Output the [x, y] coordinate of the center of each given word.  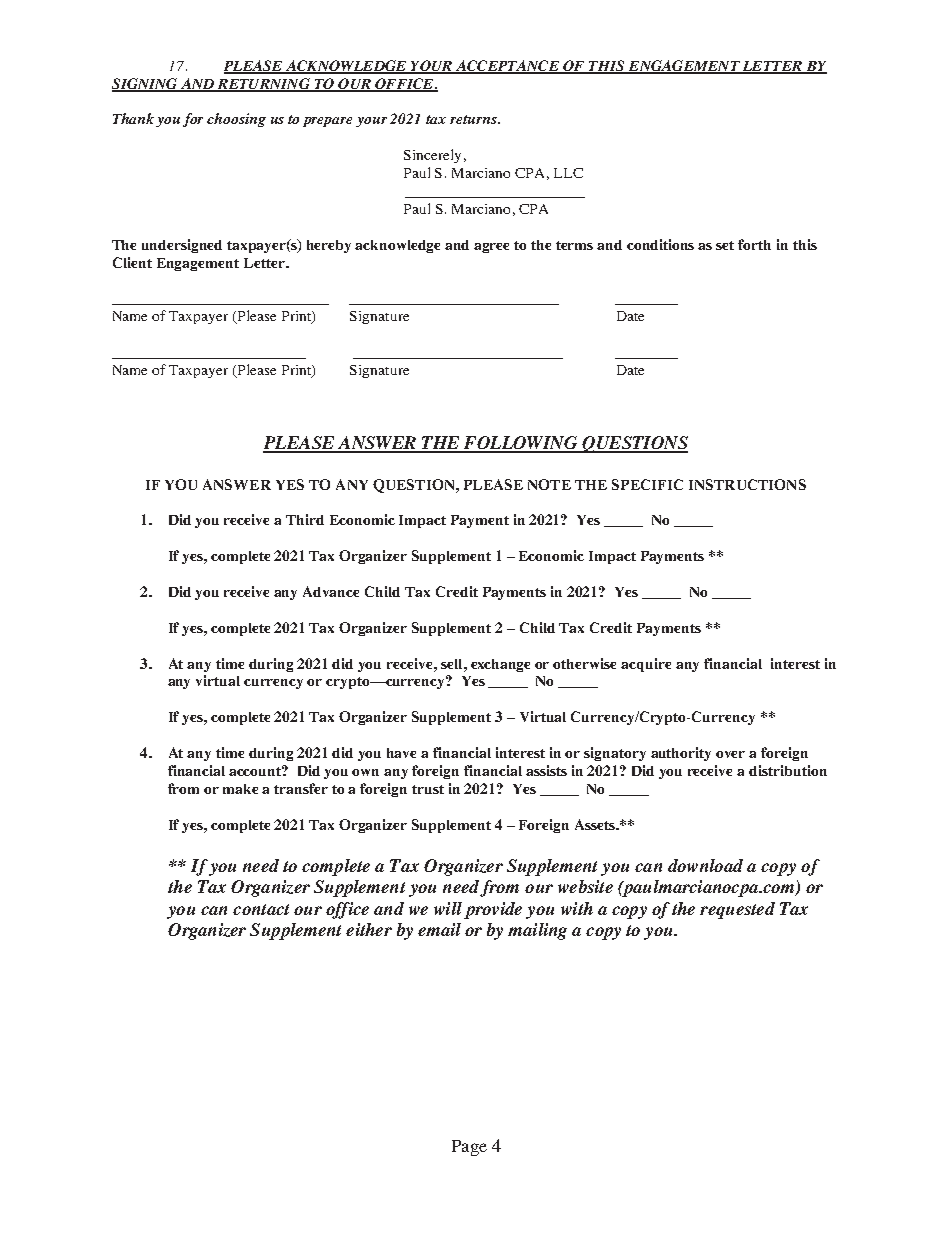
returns [474, 119]
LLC [568, 173]
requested [737, 910]
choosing [236, 120]
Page [469, 1148]
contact [261, 909]
